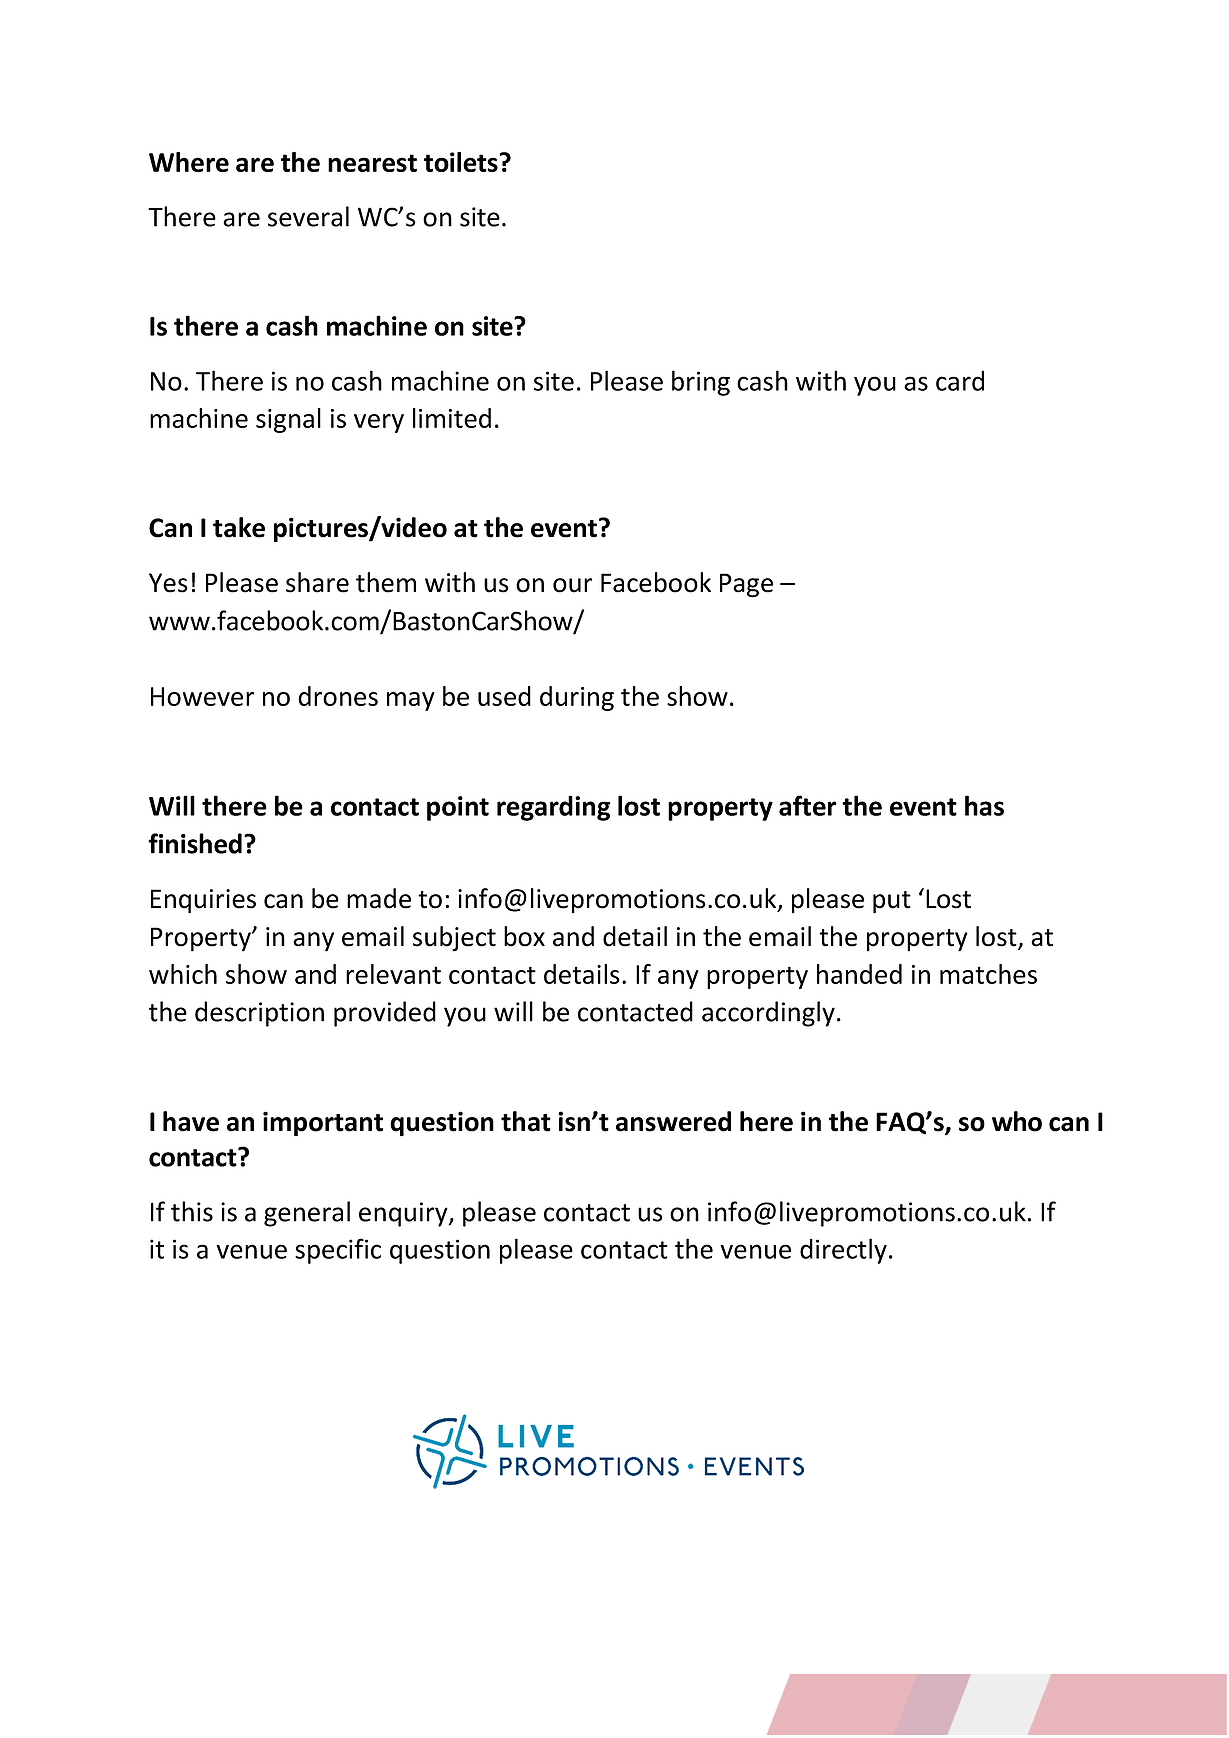  What do you see at coordinates (461, 162) in the screenshot?
I see `toilets` at bounding box center [461, 162].
